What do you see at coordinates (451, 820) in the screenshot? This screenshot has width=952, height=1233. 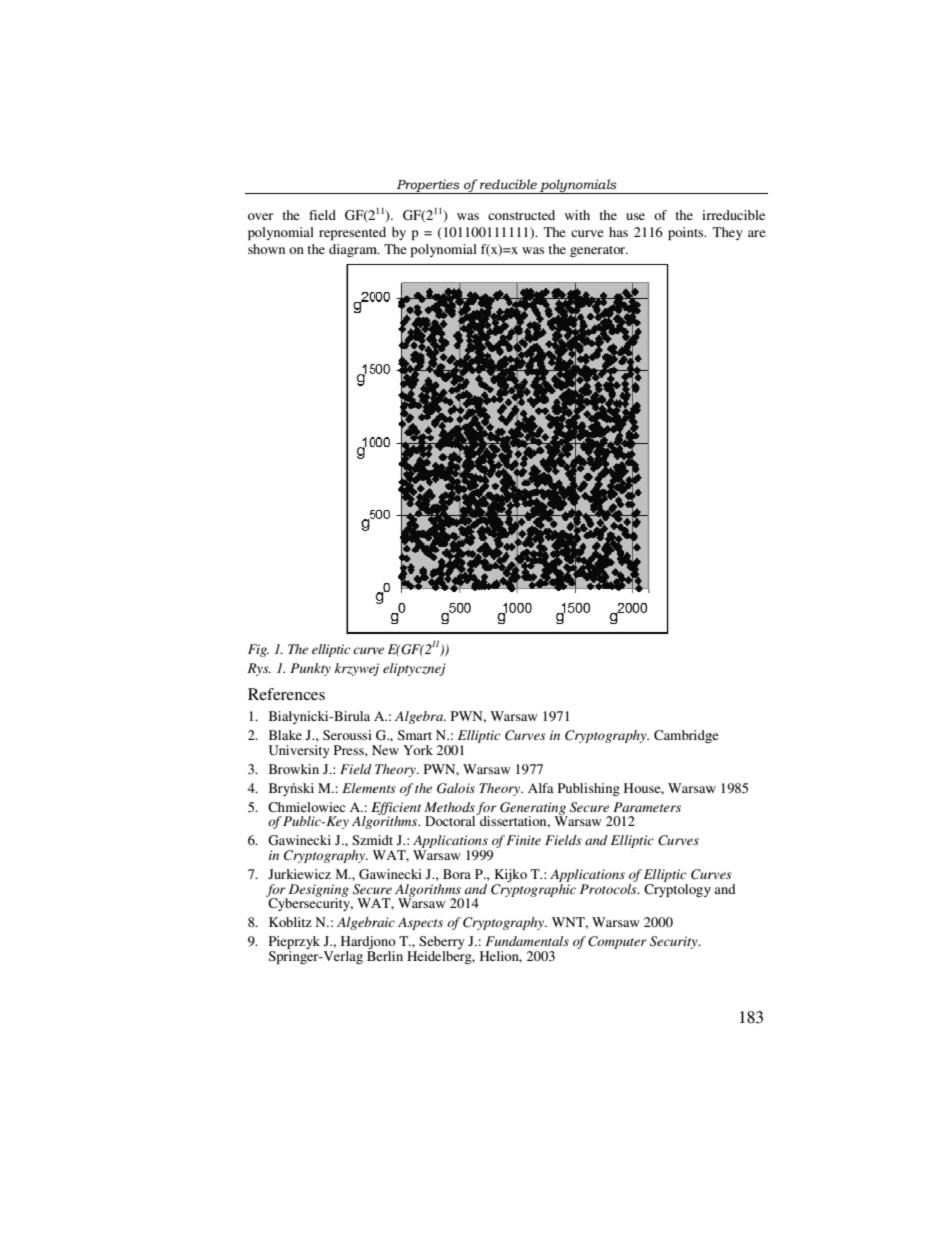 I see `Doctoral` at bounding box center [451, 820].
